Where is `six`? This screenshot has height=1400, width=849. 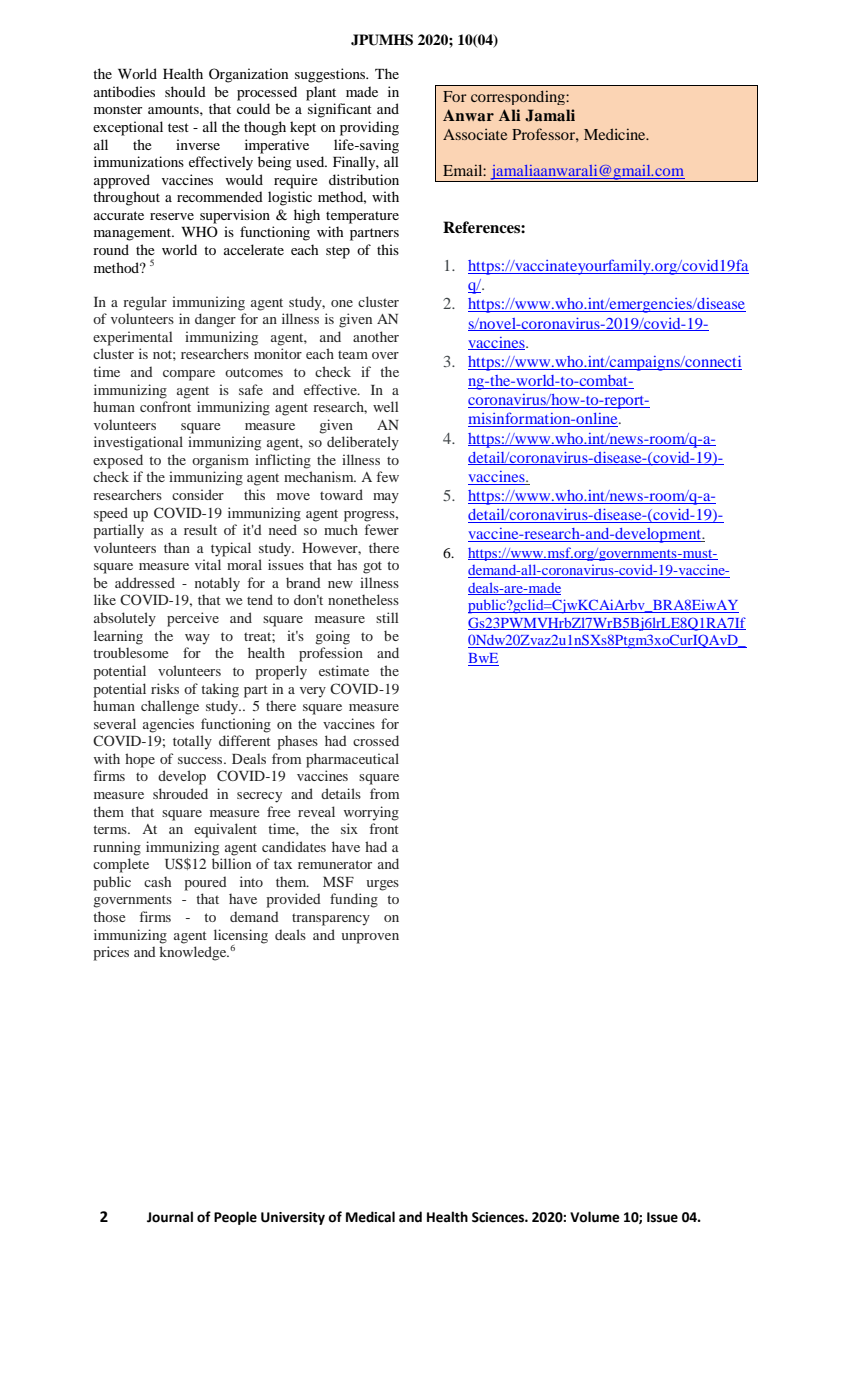
six is located at coordinates (349, 828).
